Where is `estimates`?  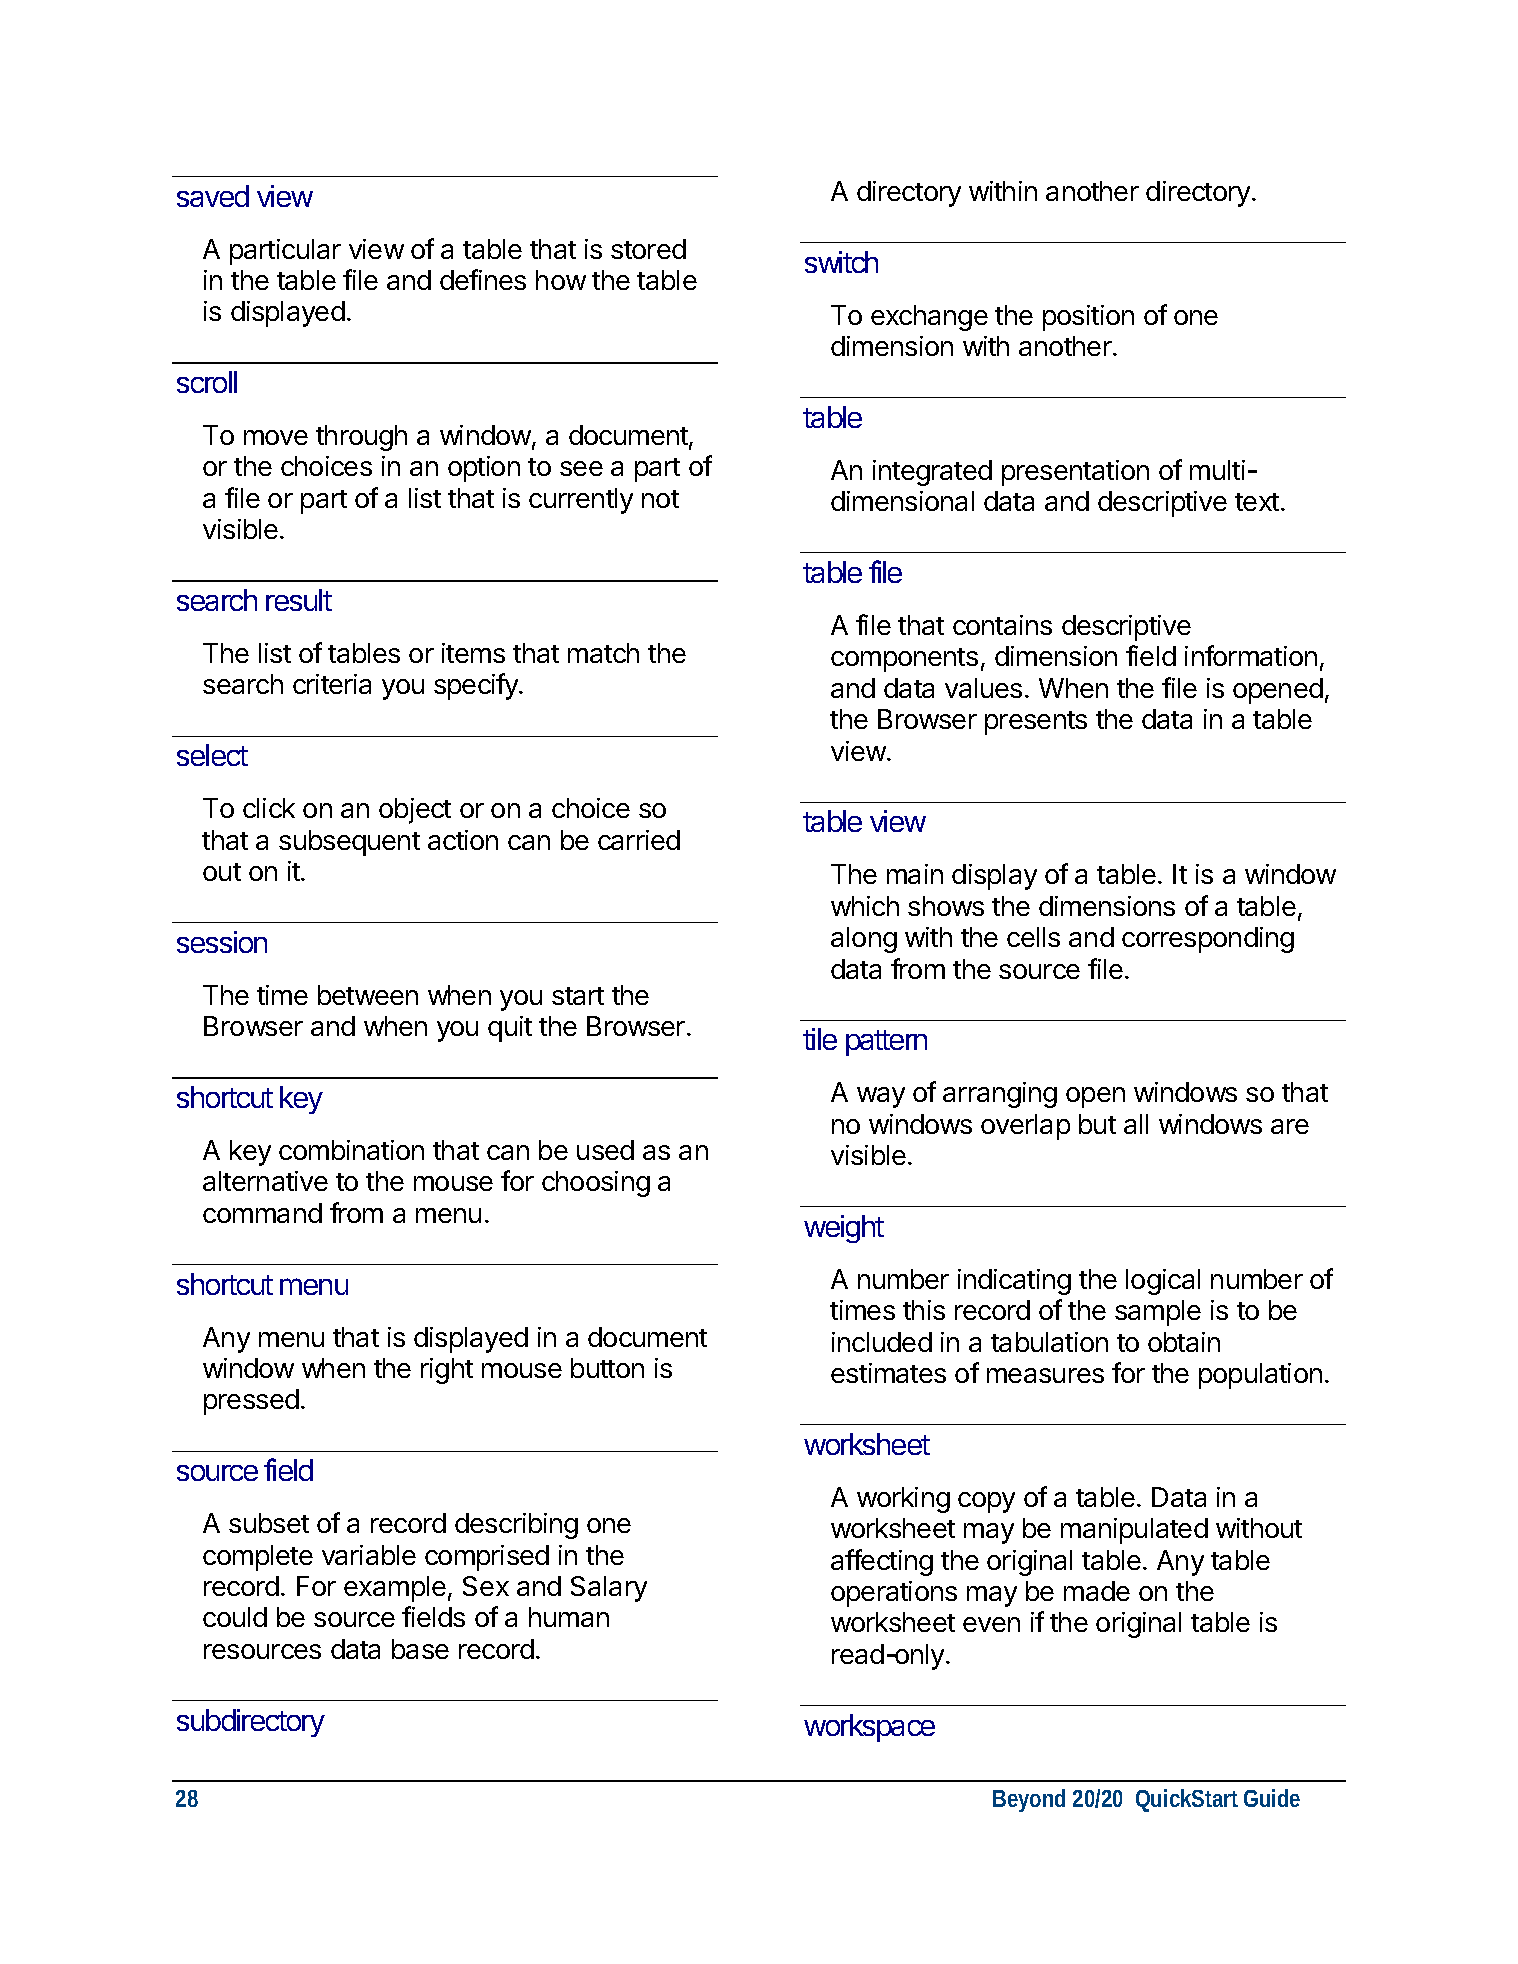
estimates is located at coordinates (888, 1373).
